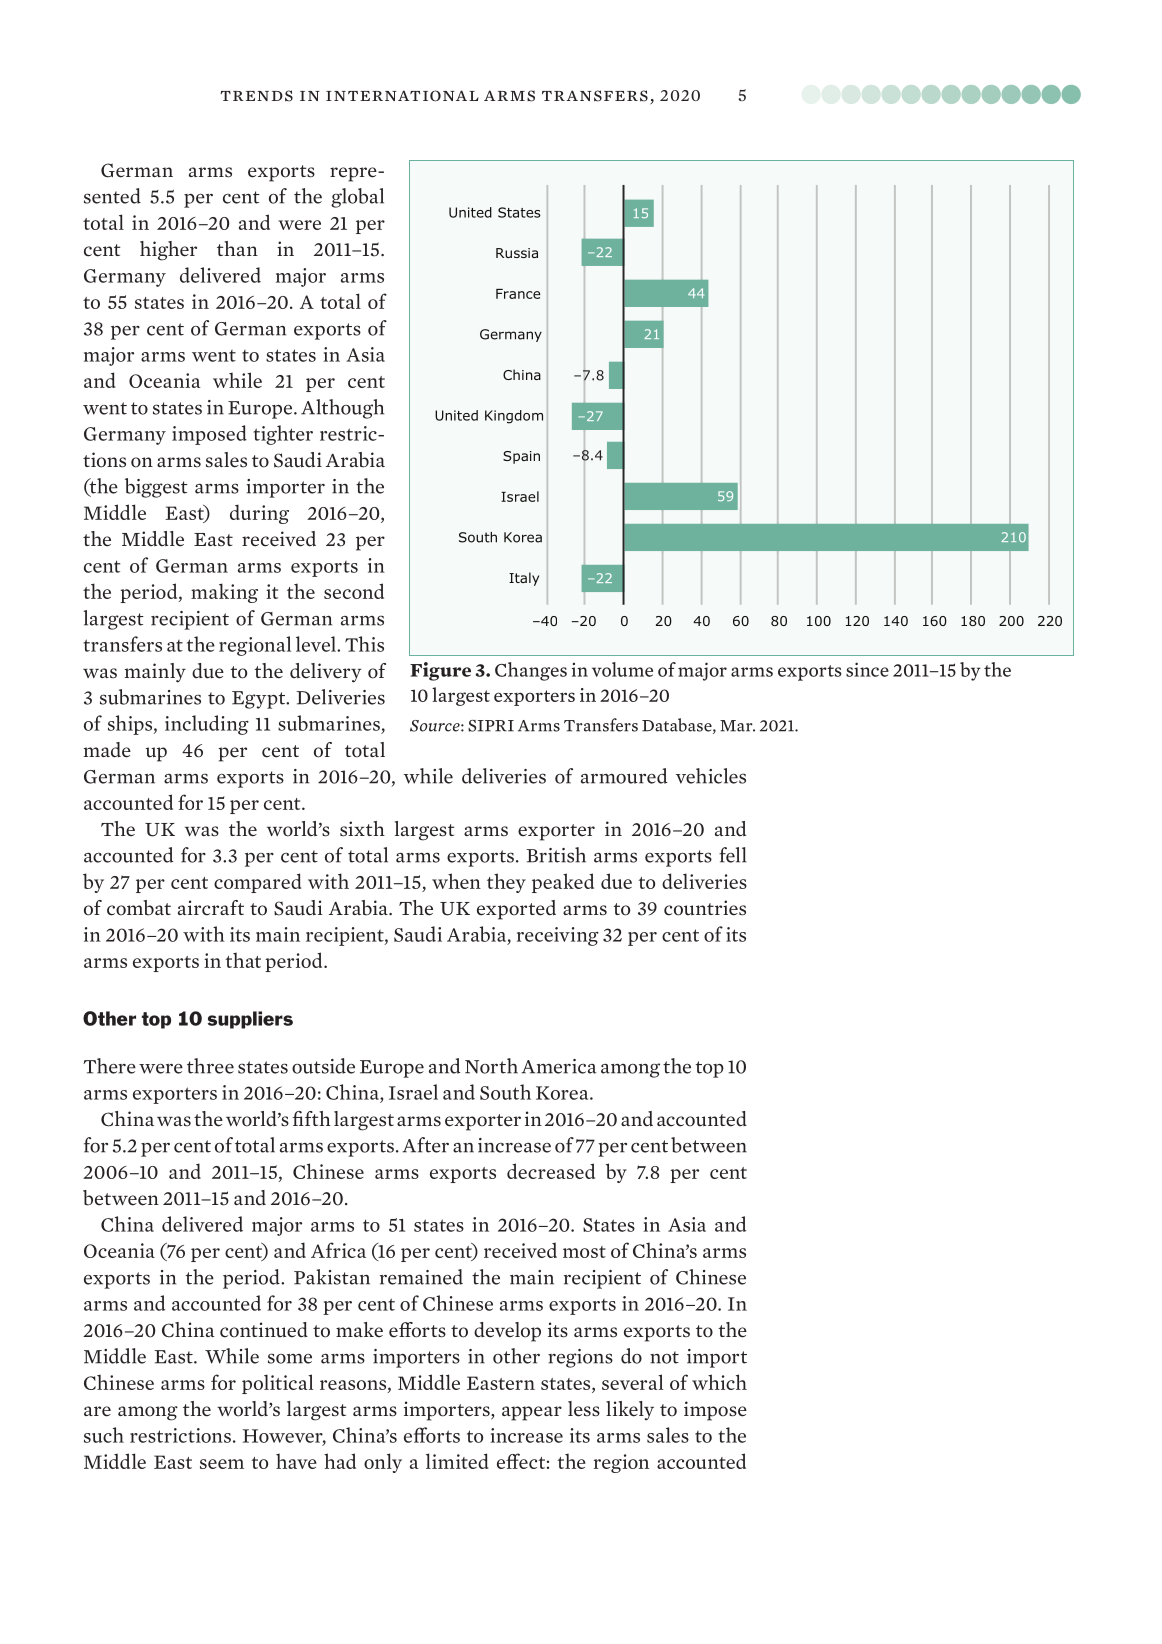  I want to click on trends, so click(256, 96).
